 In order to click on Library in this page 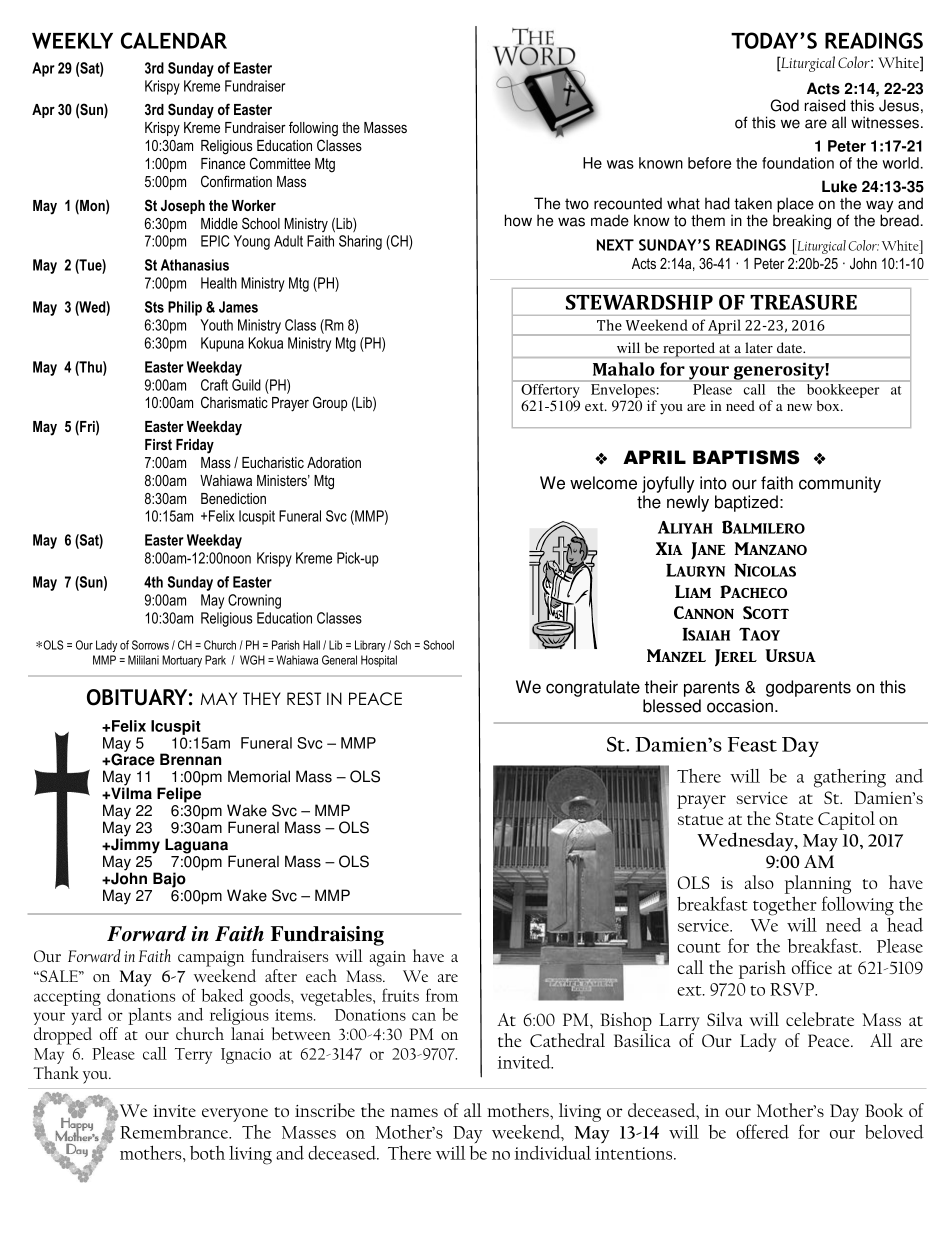, I will do `click(370, 646)`.
